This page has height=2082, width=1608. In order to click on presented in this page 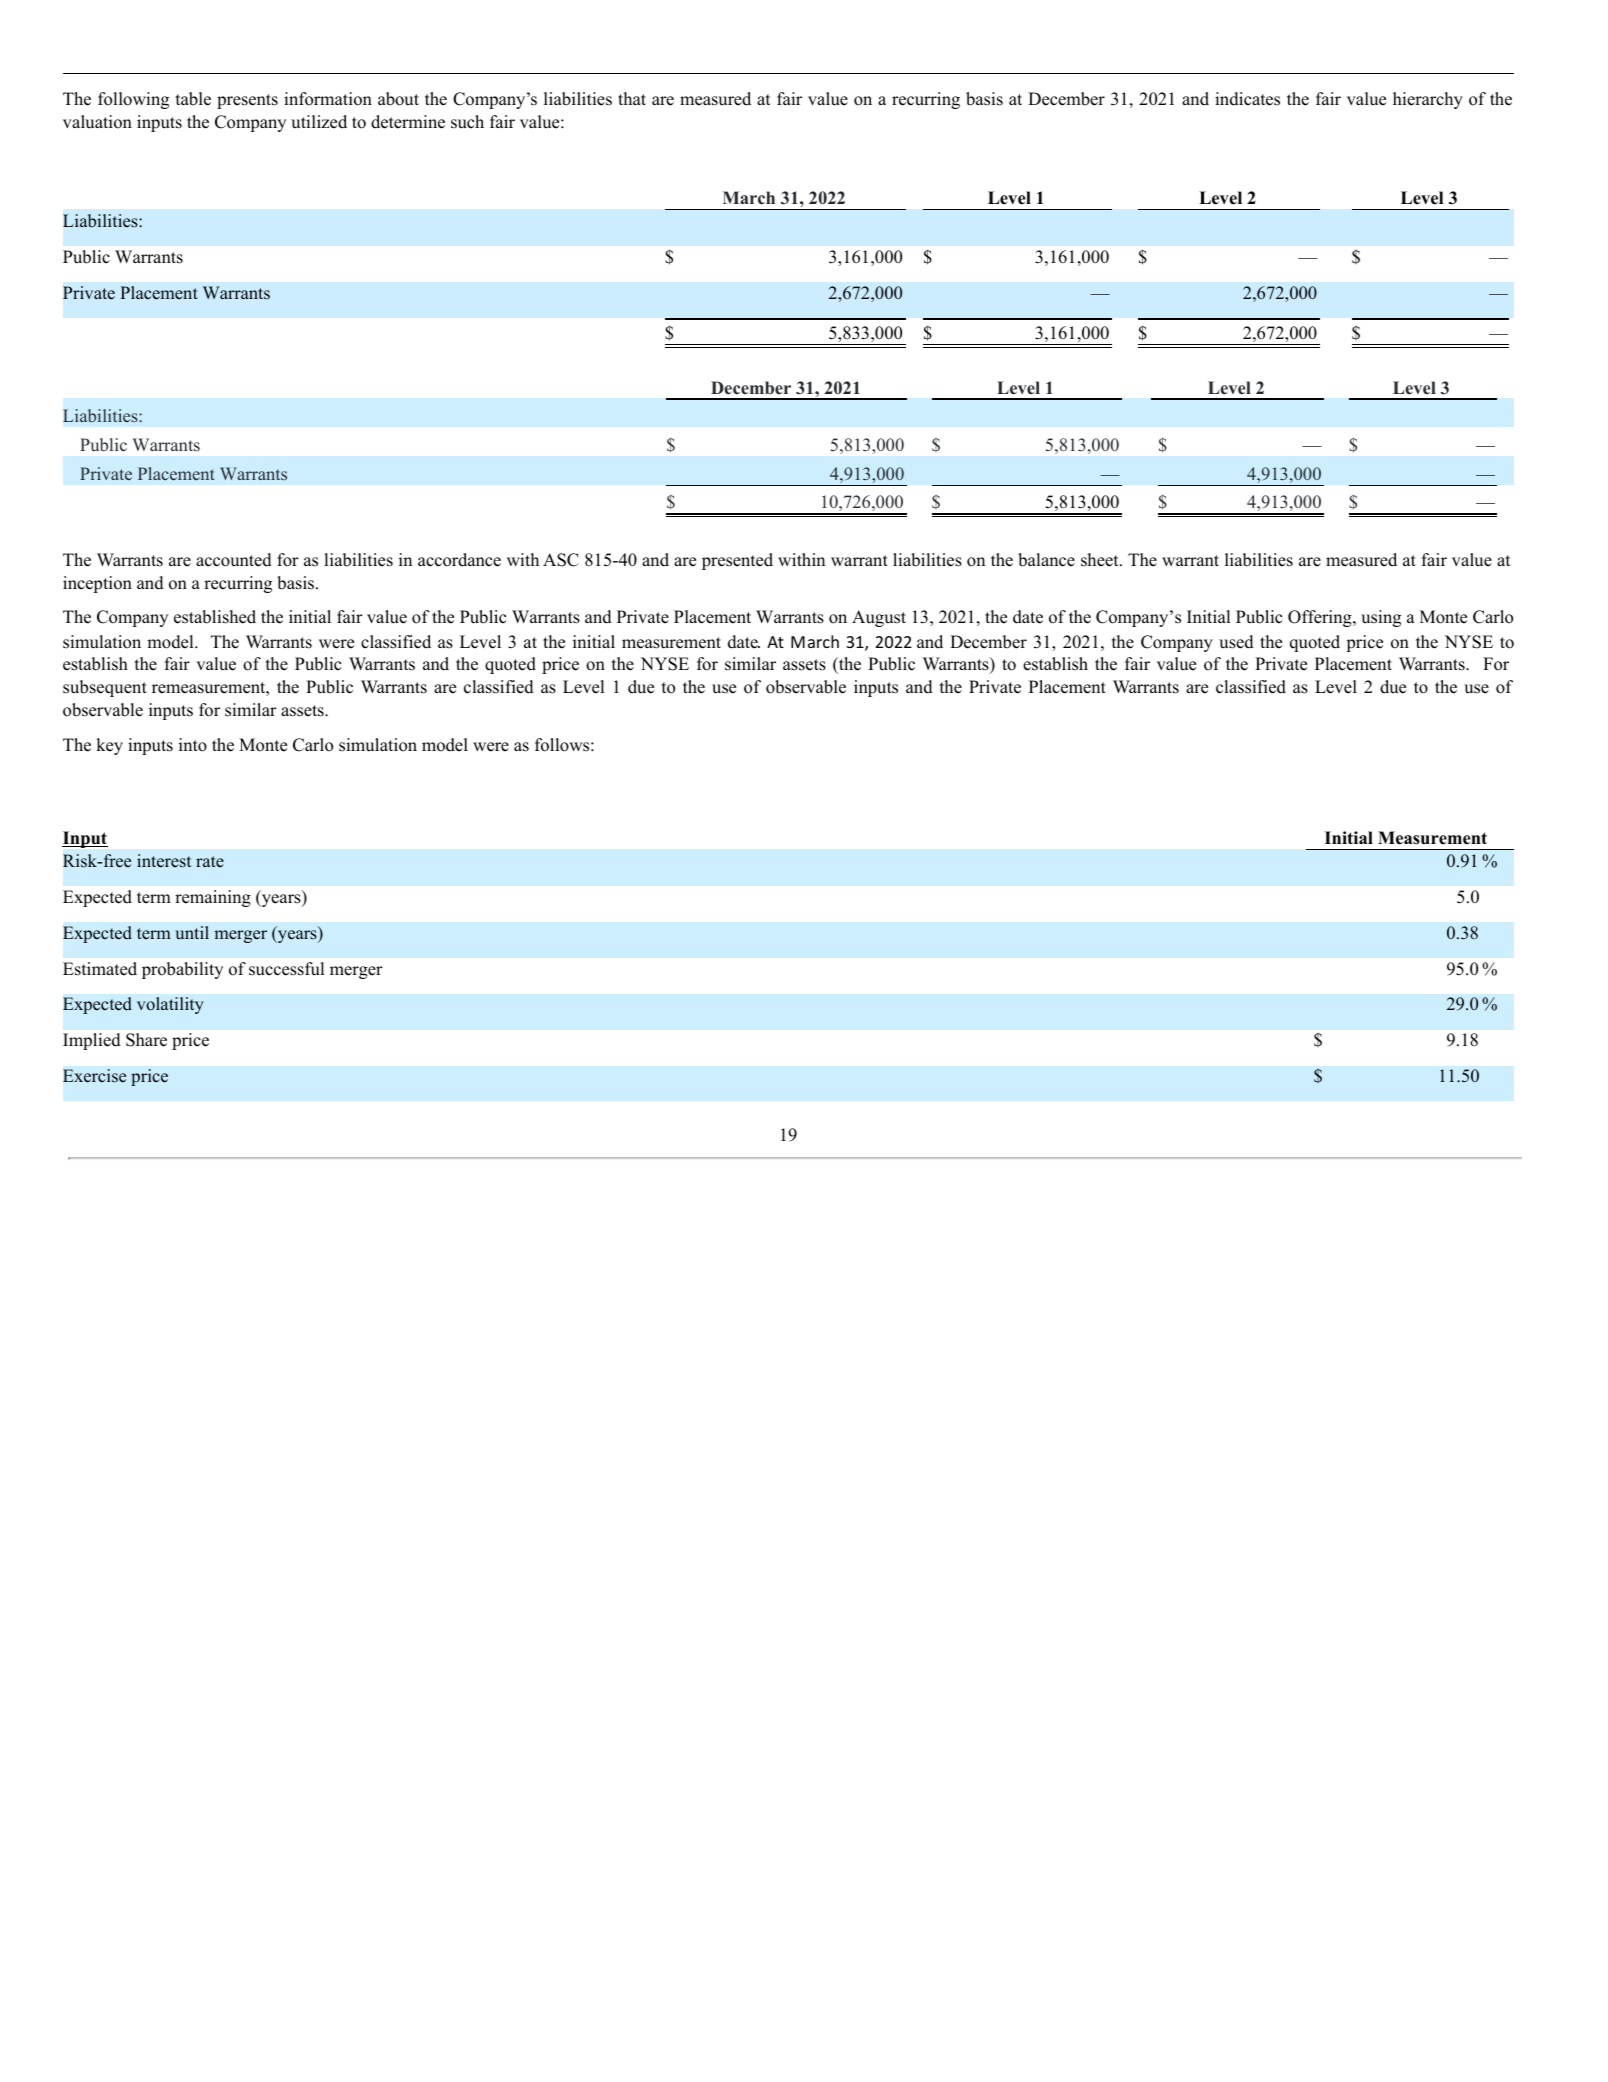, I will do `click(737, 561)`.
